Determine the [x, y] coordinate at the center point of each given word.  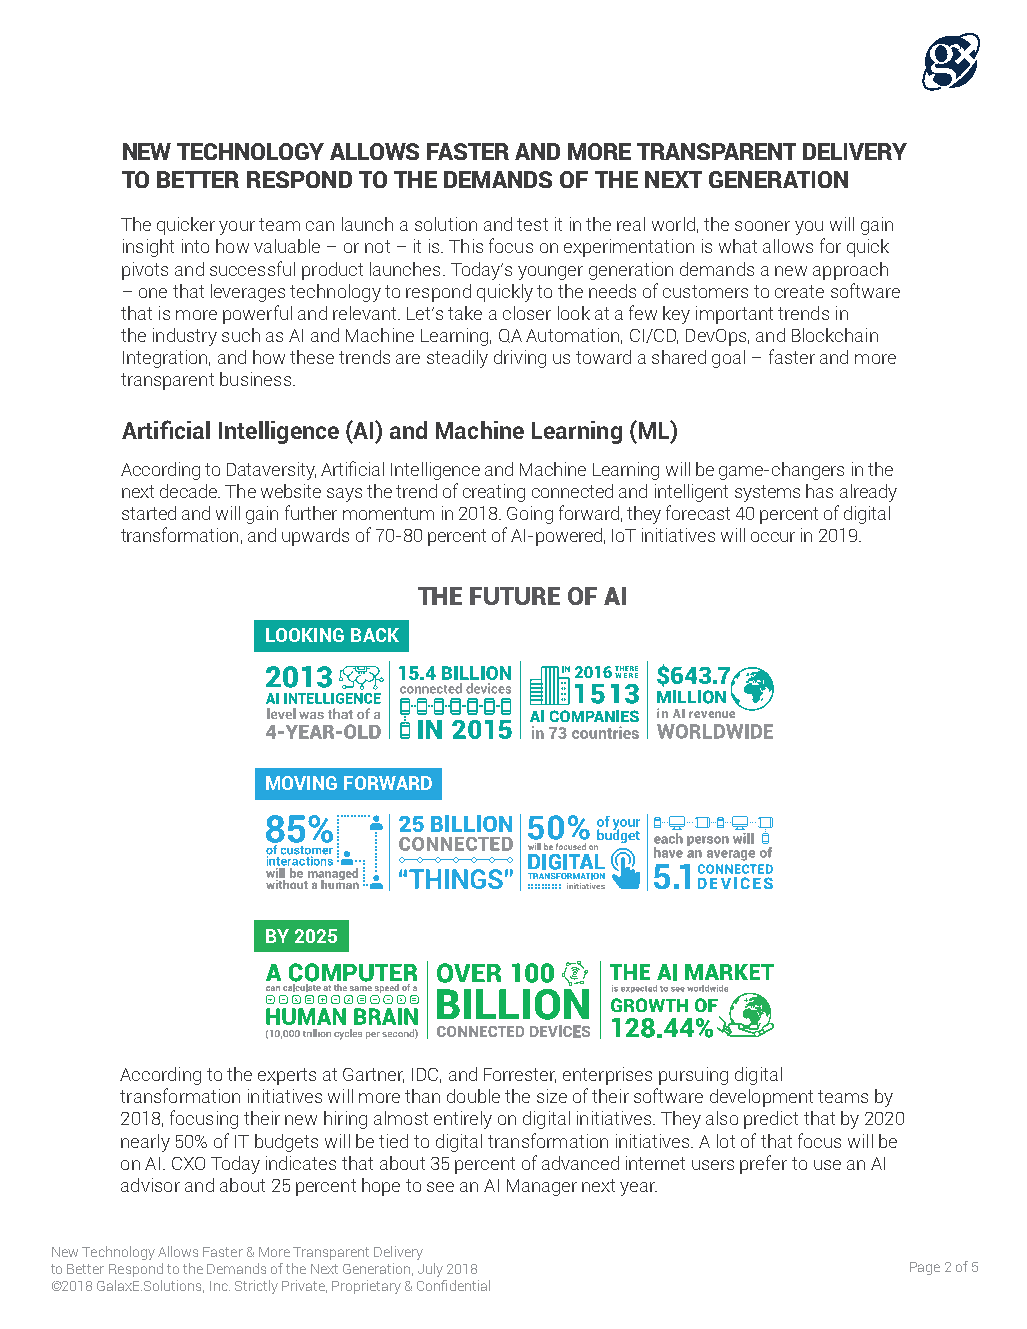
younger [550, 273]
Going [530, 515]
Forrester [520, 1075]
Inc [220, 1286]
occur [773, 537]
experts [287, 1076]
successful [252, 268]
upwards [315, 537]
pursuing [693, 1076]
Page [925, 1268]
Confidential [453, 1285]
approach [850, 271]
